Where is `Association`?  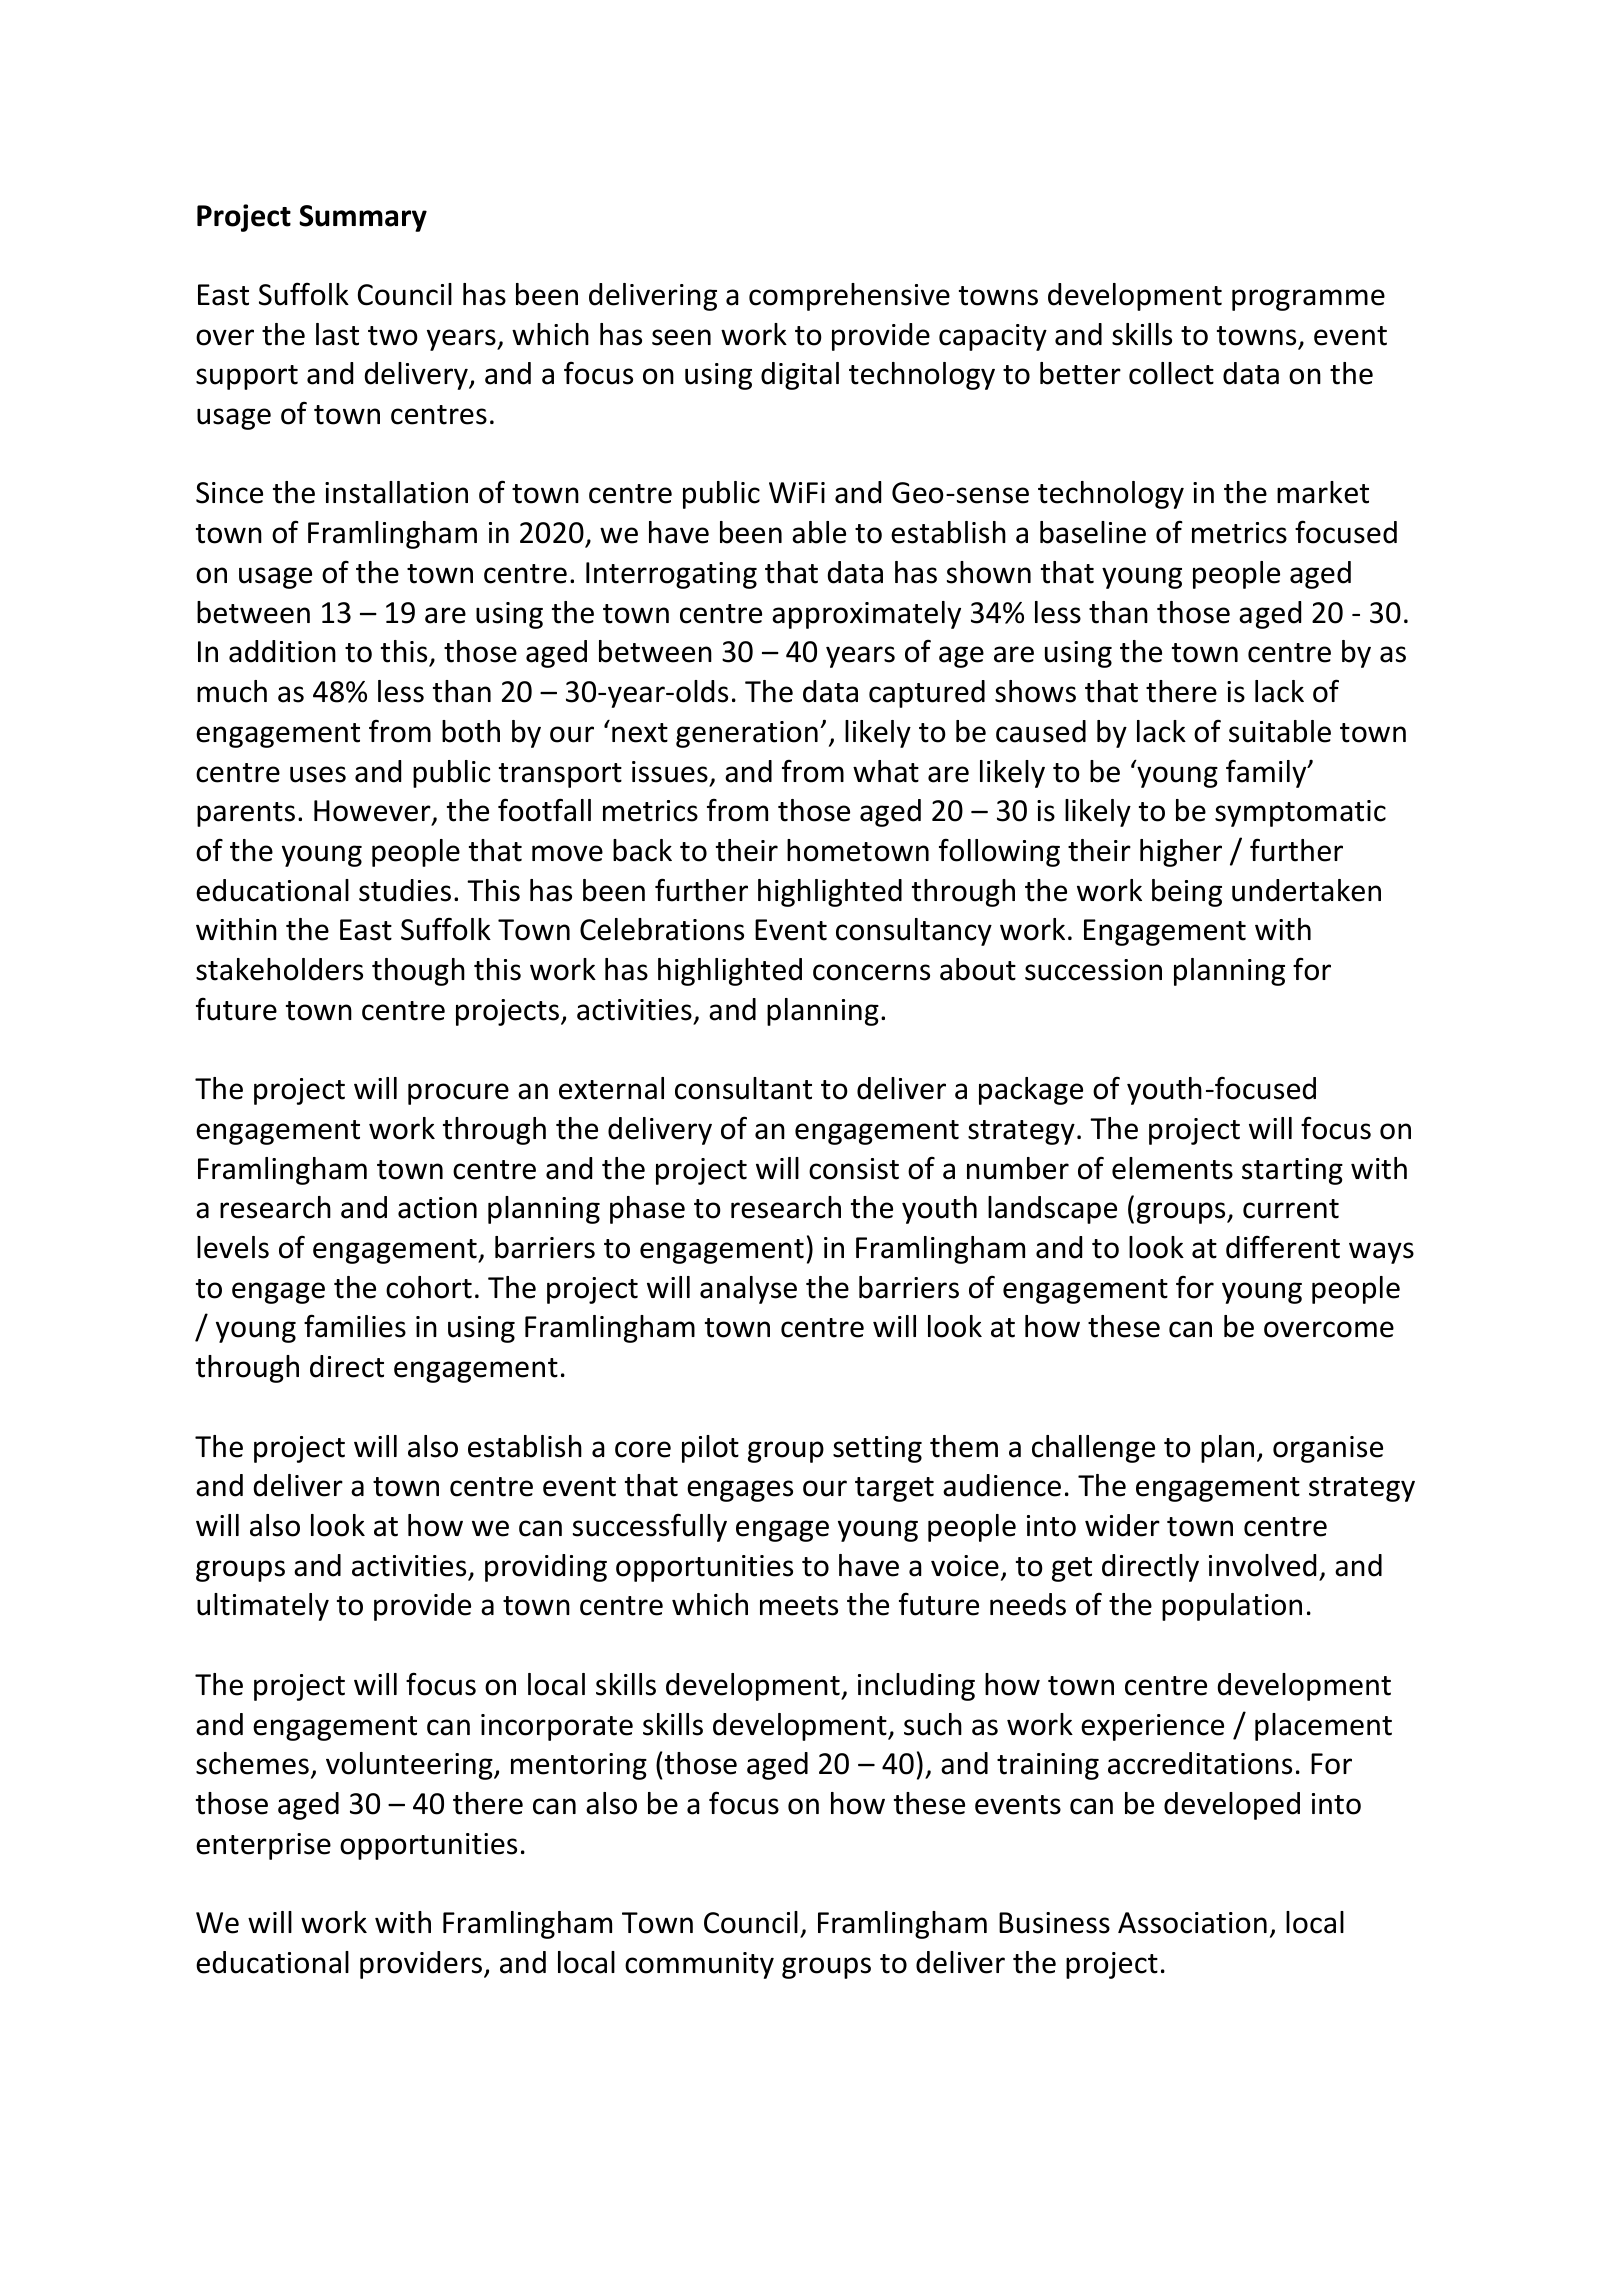
Association is located at coordinates (1192, 1923).
